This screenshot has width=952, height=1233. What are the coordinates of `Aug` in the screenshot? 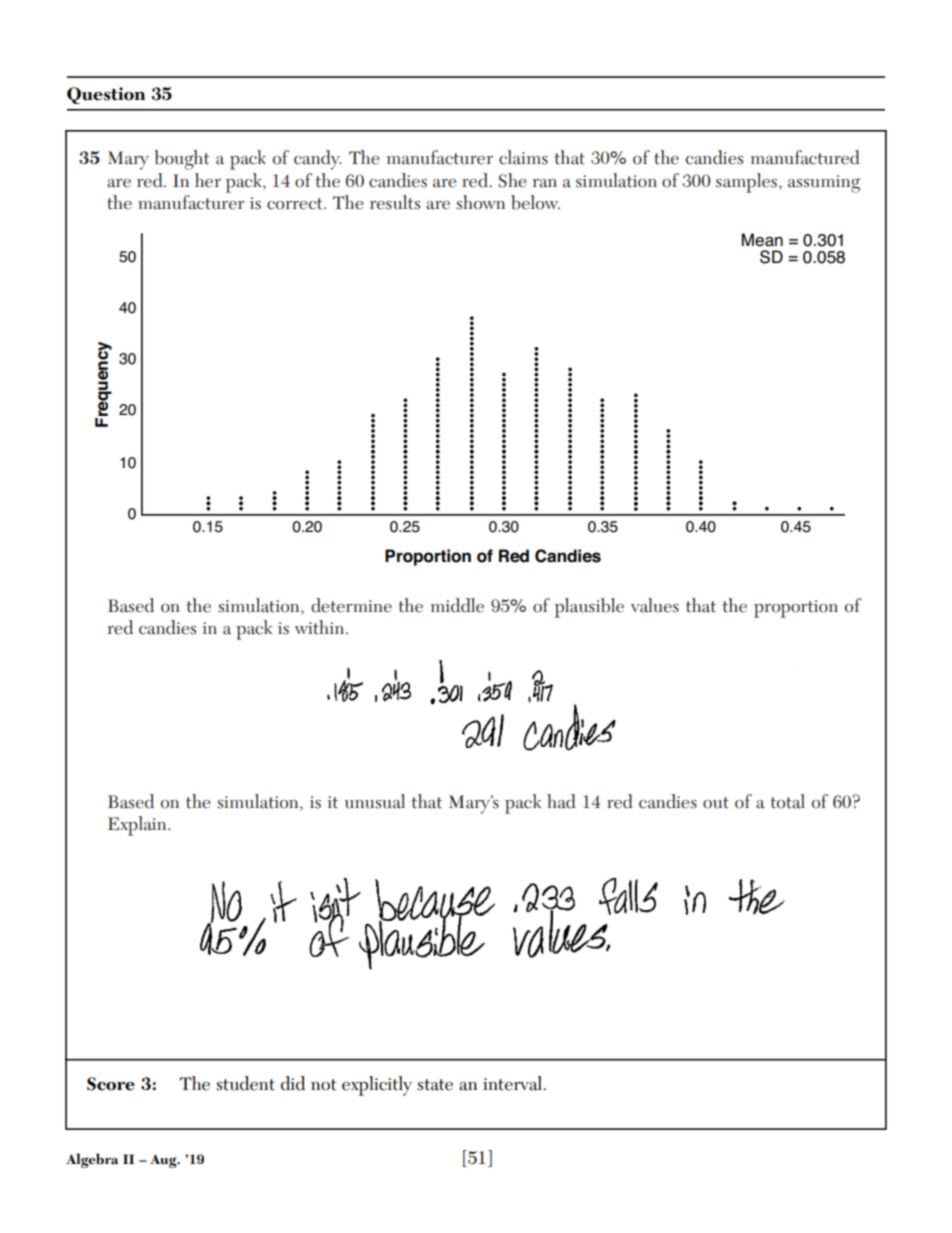 It's located at (164, 1161).
